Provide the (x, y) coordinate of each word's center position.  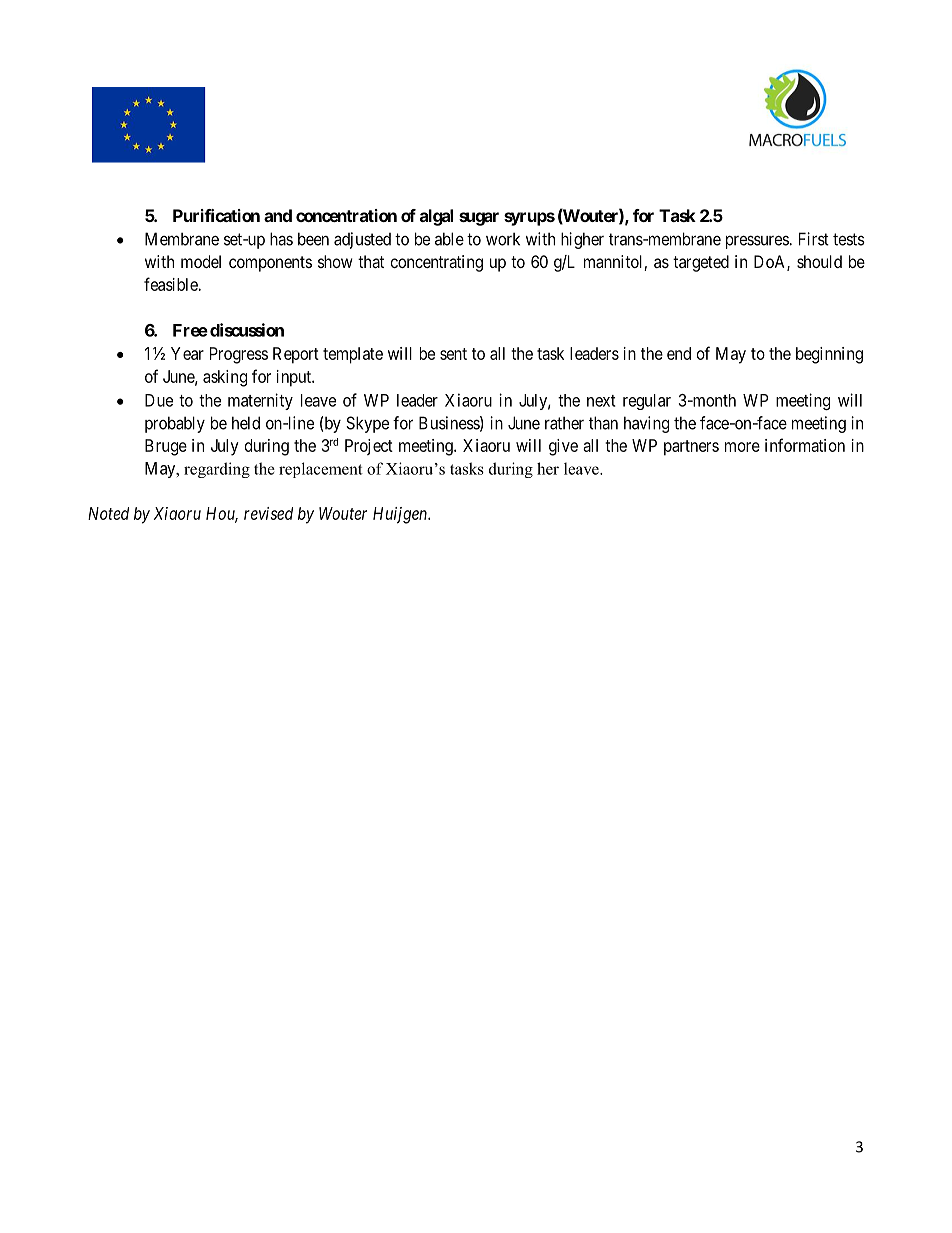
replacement (321, 470)
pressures (758, 242)
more (742, 447)
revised (268, 513)
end (679, 353)
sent (453, 354)
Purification (216, 215)
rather (564, 423)
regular (647, 402)
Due (159, 400)
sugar (479, 219)
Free (190, 330)
